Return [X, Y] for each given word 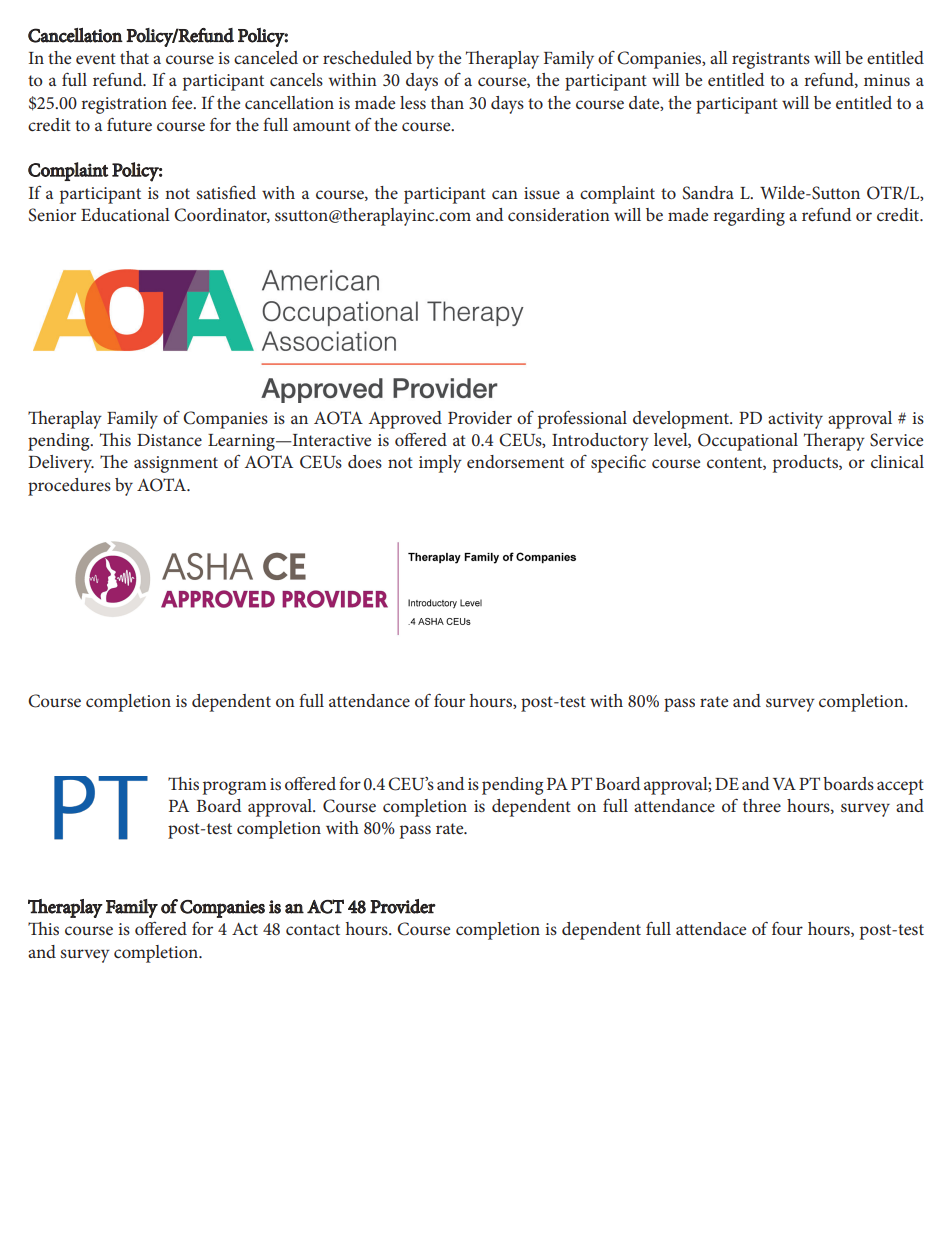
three [762, 805]
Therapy [834, 442]
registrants [771, 60]
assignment [176, 464]
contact [313, 929]
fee [183, 102]
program [235, 788]
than [447, 102]
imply [440, 464]
